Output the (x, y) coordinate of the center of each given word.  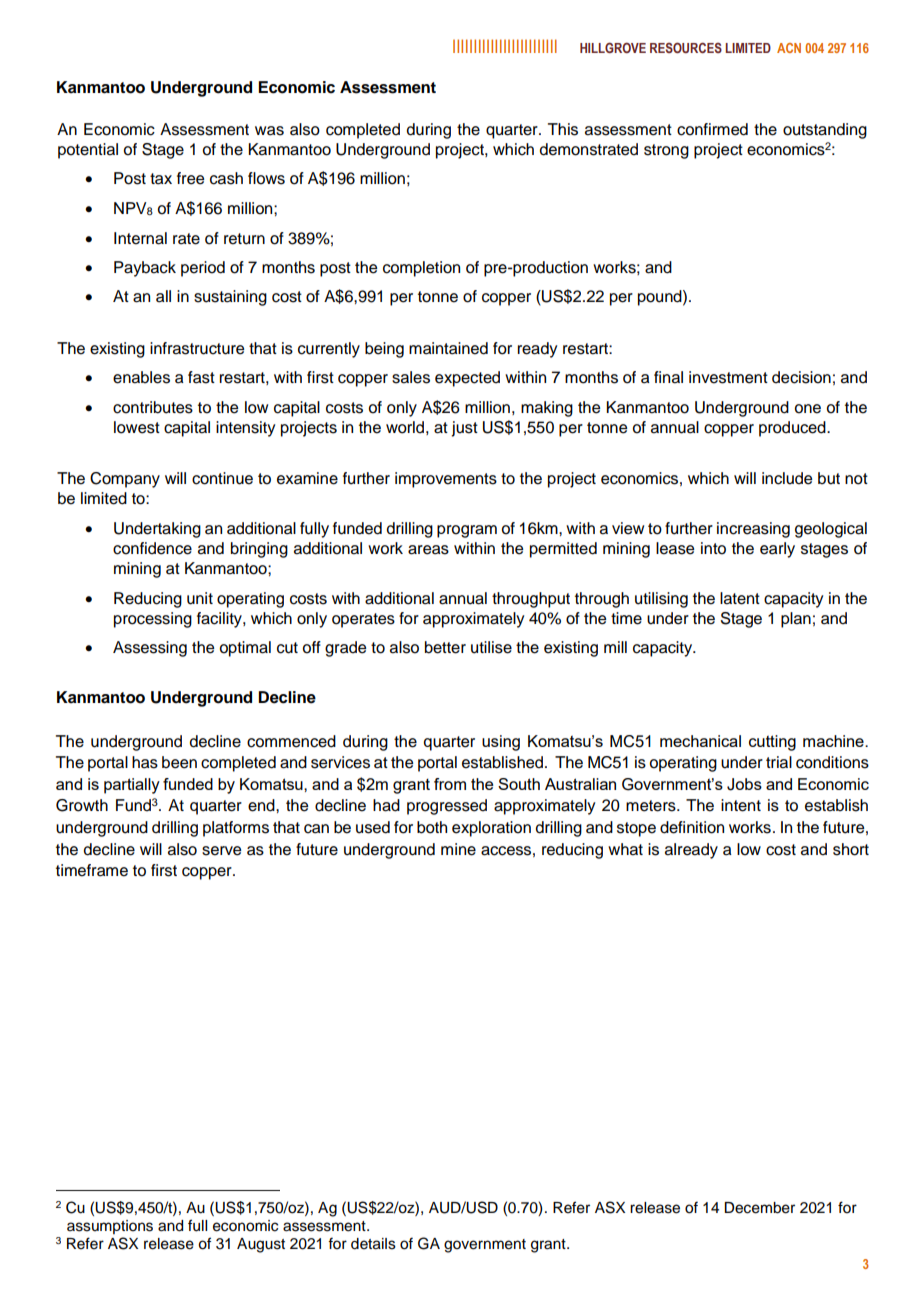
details (373, 1244)
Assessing (150, 649)
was (269, 131)
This (563, 129)
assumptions (110, 1227)
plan (796, 620)
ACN (789, 48)
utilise (491, 647)
